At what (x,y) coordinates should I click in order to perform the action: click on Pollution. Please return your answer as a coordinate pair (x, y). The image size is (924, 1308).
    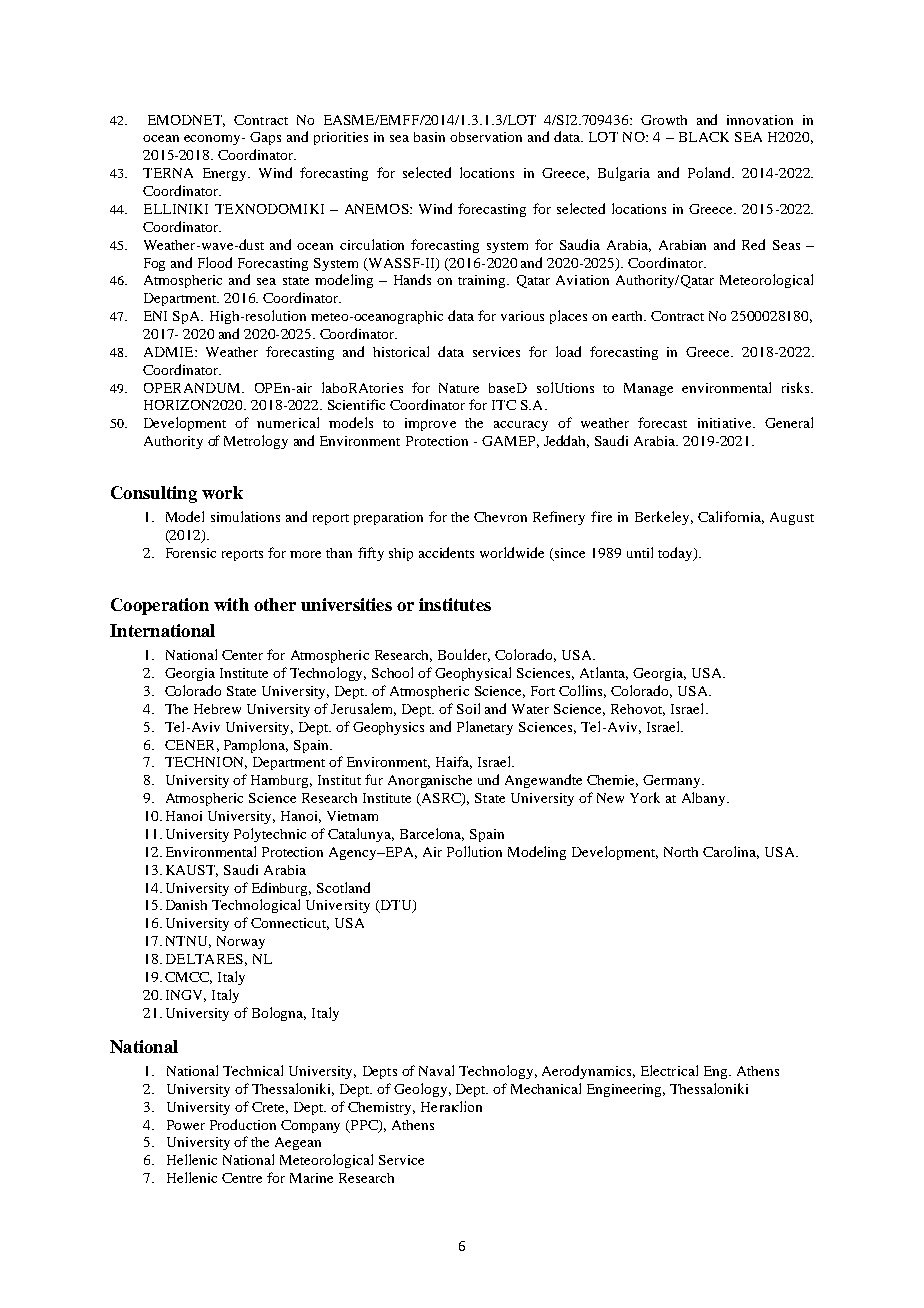
    Looking at the image, I should click on (474, 851).
